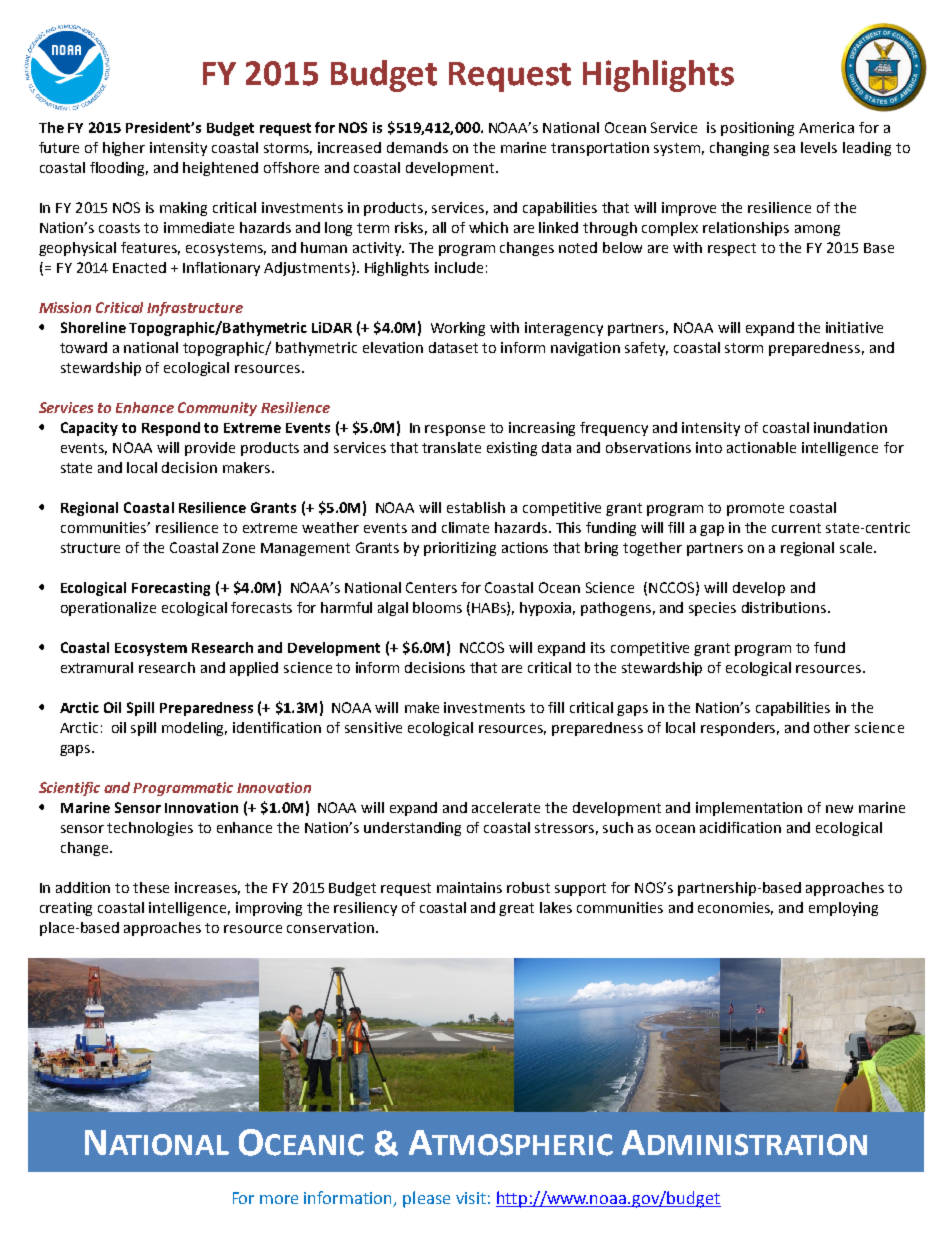 This page has height=1233, width=952. Describe the element at coordinates (455, 430) in the page. I see `response` at that location.
